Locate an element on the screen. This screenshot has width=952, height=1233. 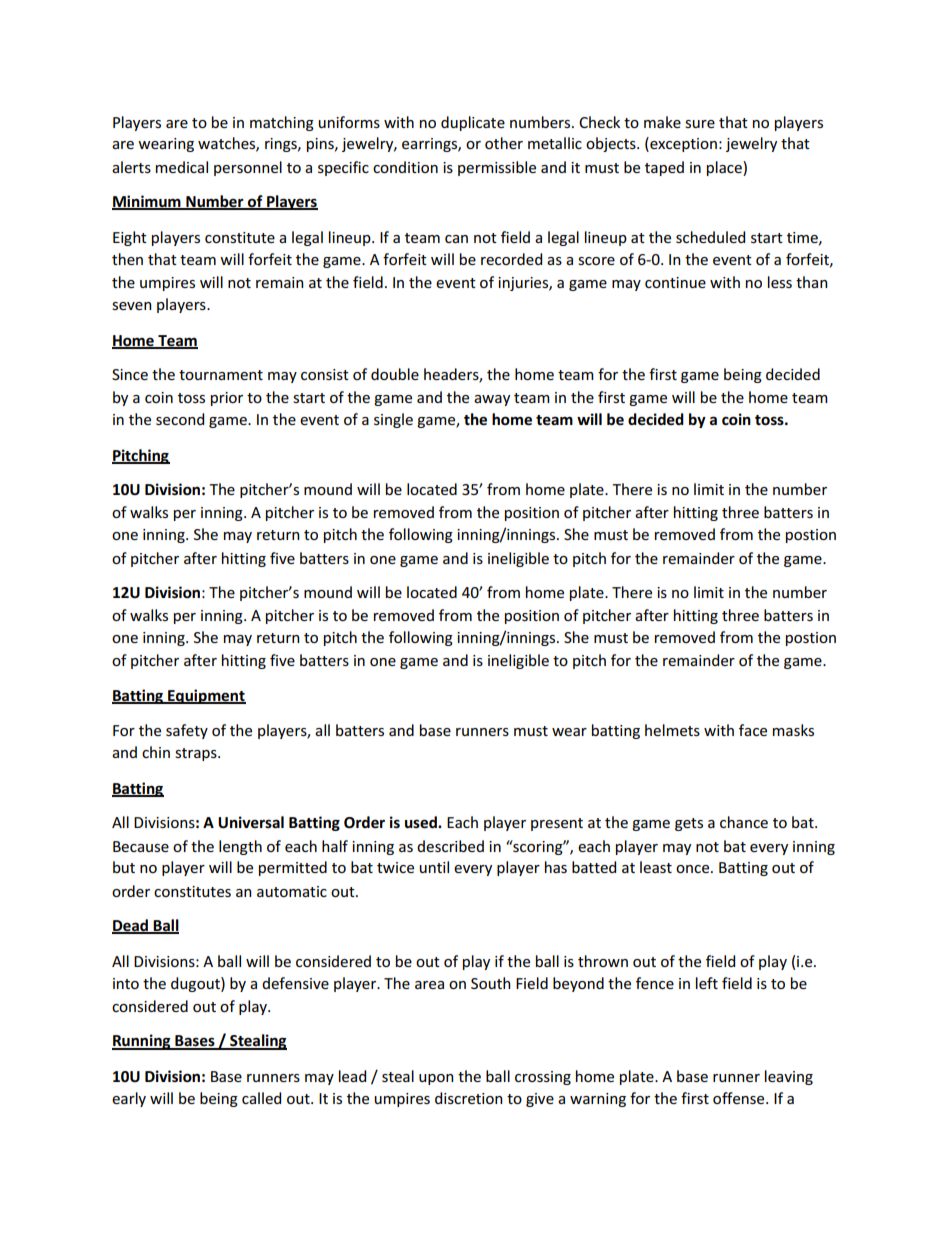
medical is located at coordinates (182, 167).
